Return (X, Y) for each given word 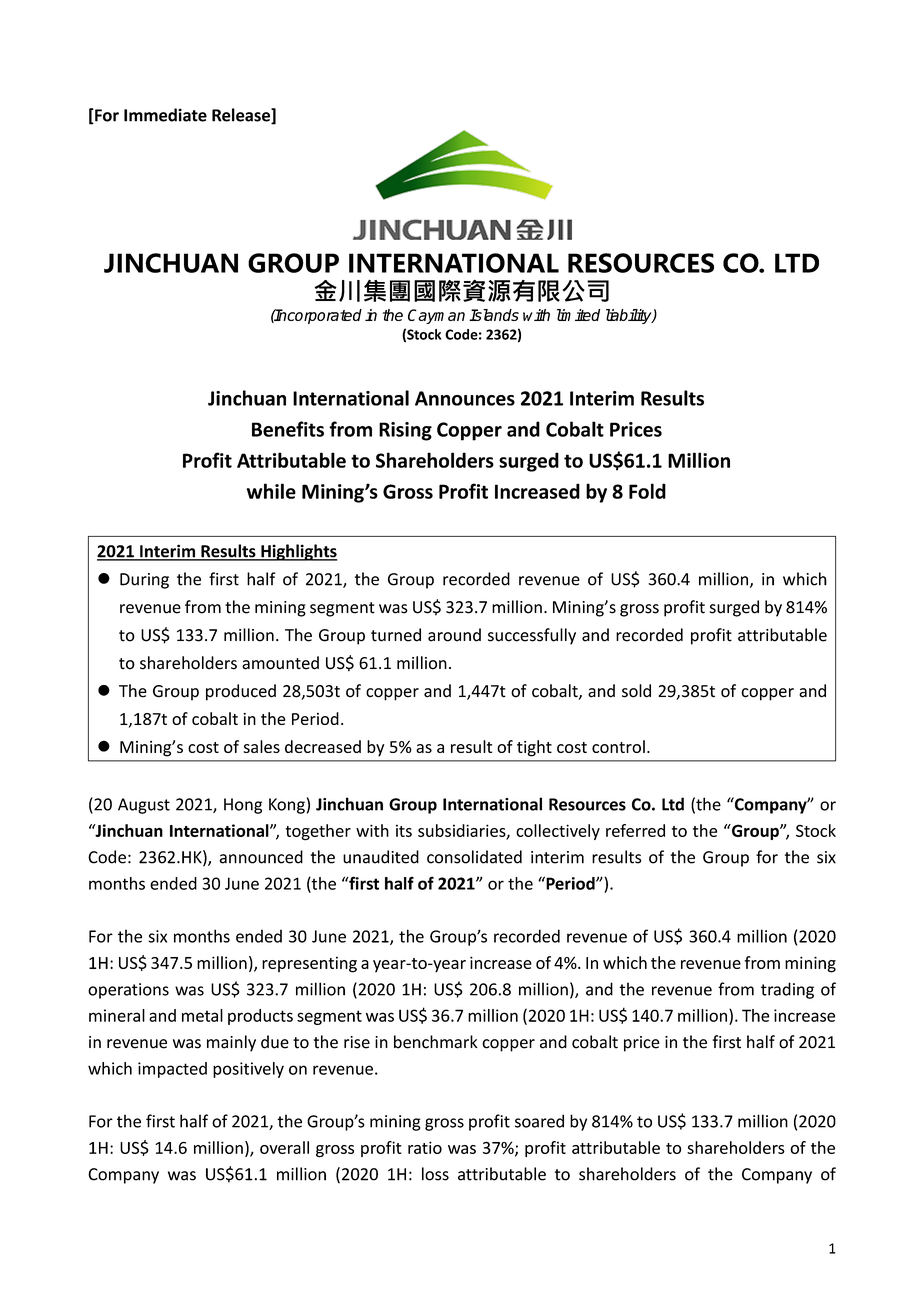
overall (284, 1147)
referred (635, 830)
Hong (243, 806)
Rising (405, 431)
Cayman (436, 316)
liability (630, 316)
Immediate (165, 115)
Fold (647, 491)
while (271, 491)
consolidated (474, 857)
